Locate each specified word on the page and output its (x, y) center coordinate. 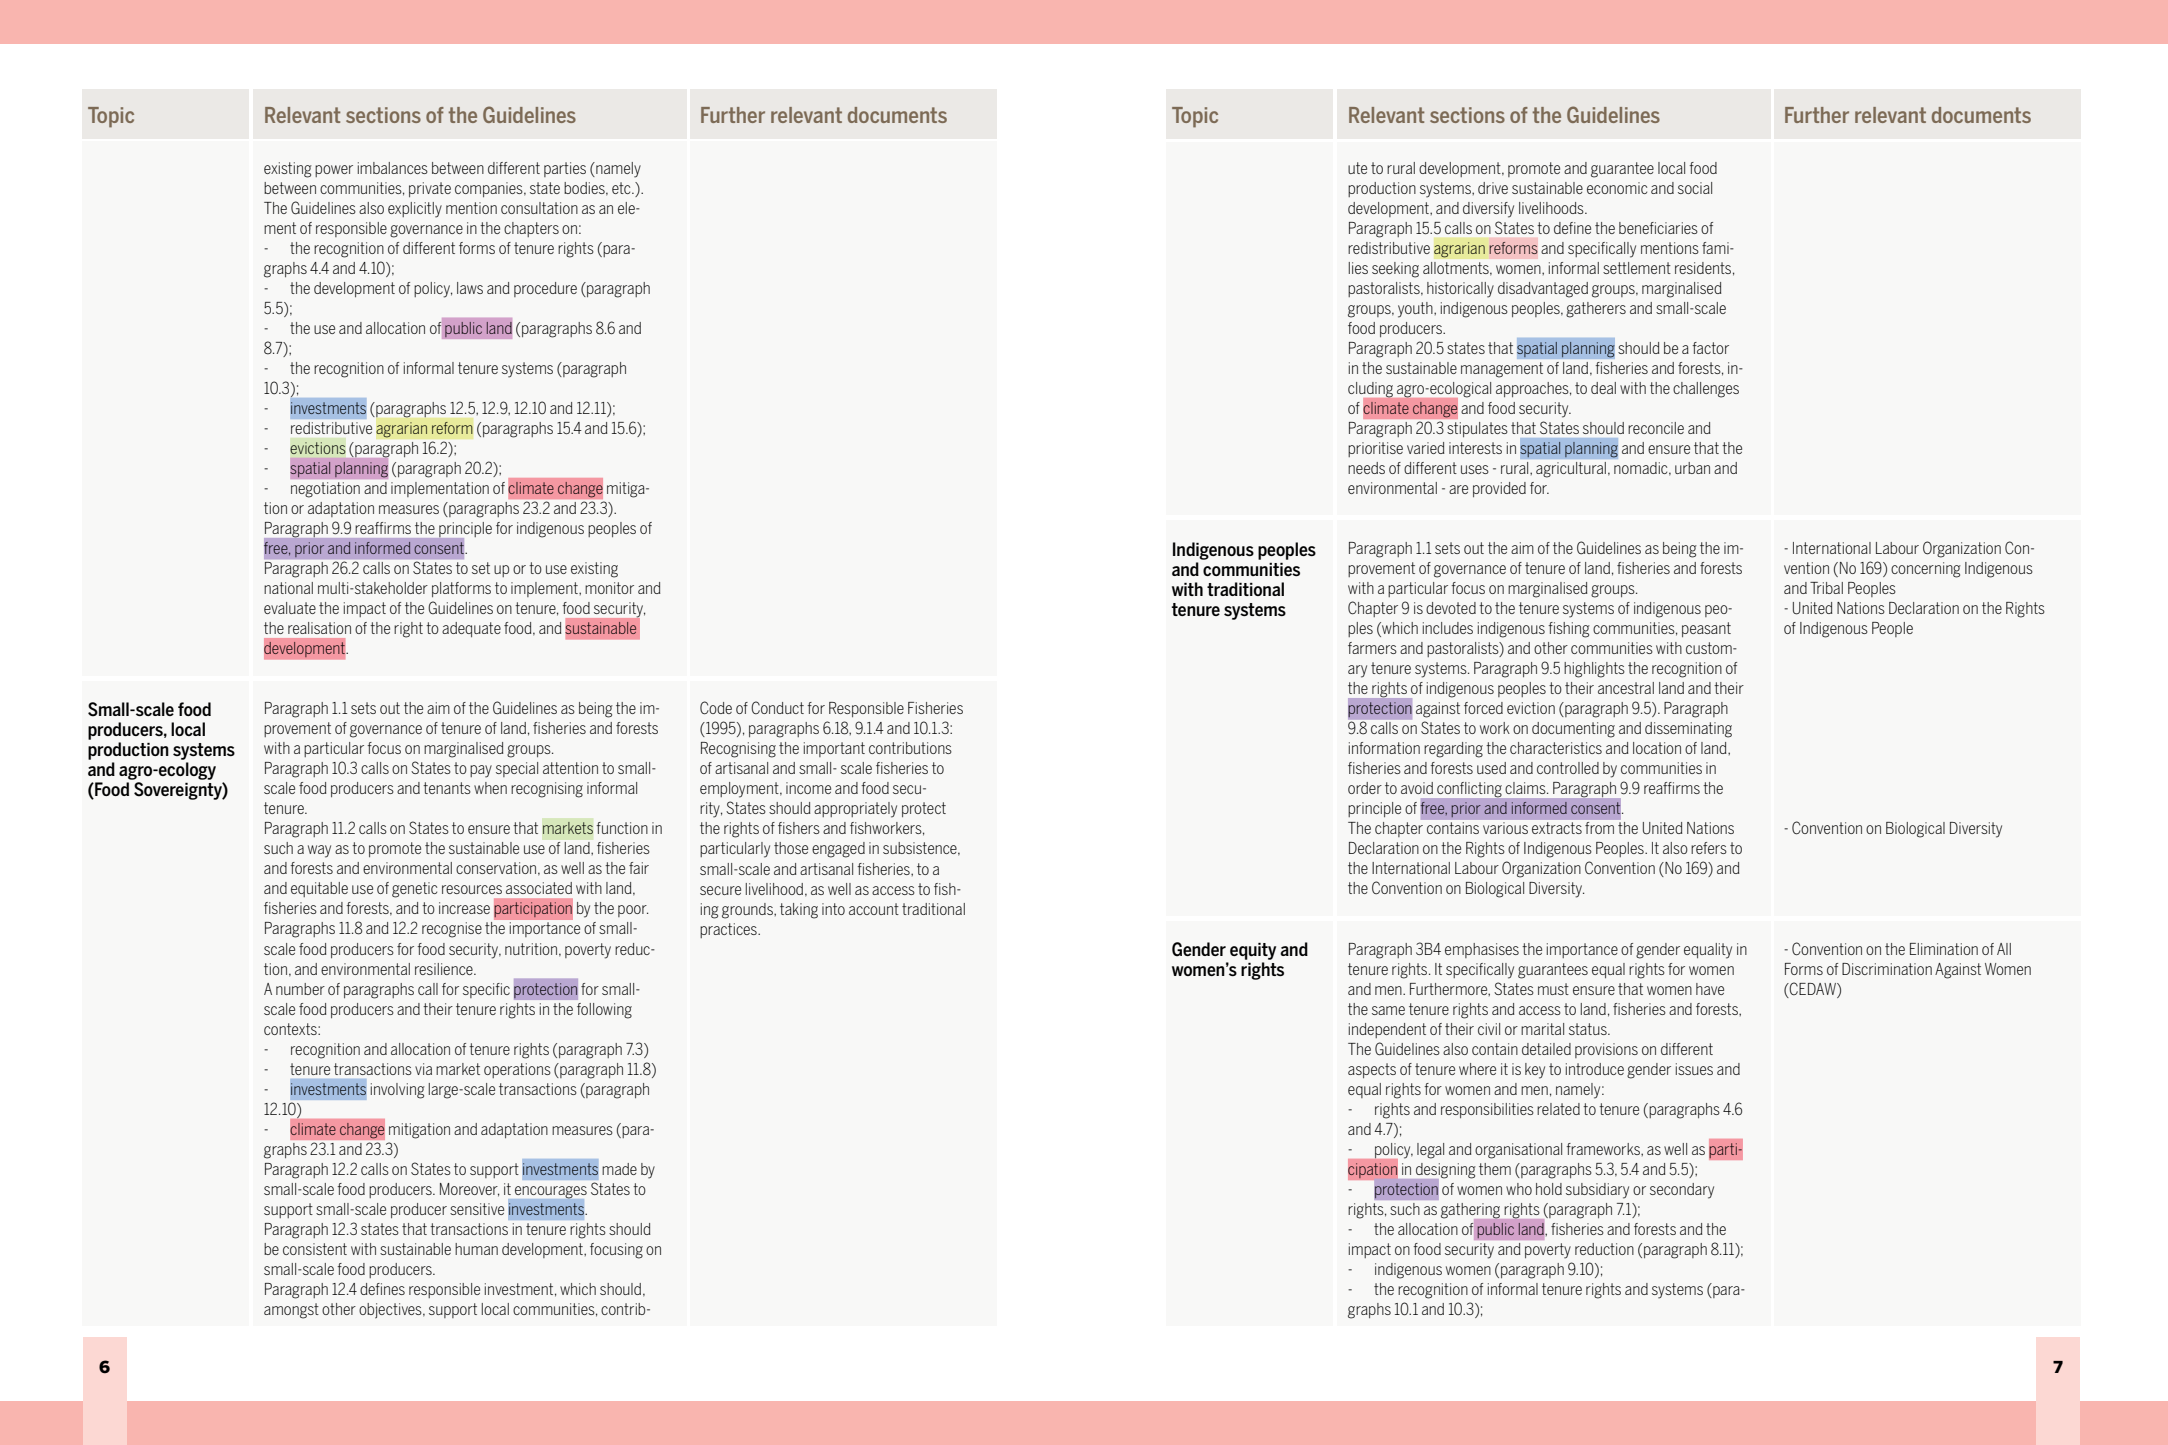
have (1710, 989)
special (517, 769)
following (604, 1011)
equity (1253, 951)
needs (1366, 468)
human (476, 1249)
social (1695, 188)
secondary (1682, 1191)
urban (1692, 468)
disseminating (1688, 730)
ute (1357, 168)
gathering (1472, 1212)
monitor (609, 588)
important (834, 749)
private (430, 189)
